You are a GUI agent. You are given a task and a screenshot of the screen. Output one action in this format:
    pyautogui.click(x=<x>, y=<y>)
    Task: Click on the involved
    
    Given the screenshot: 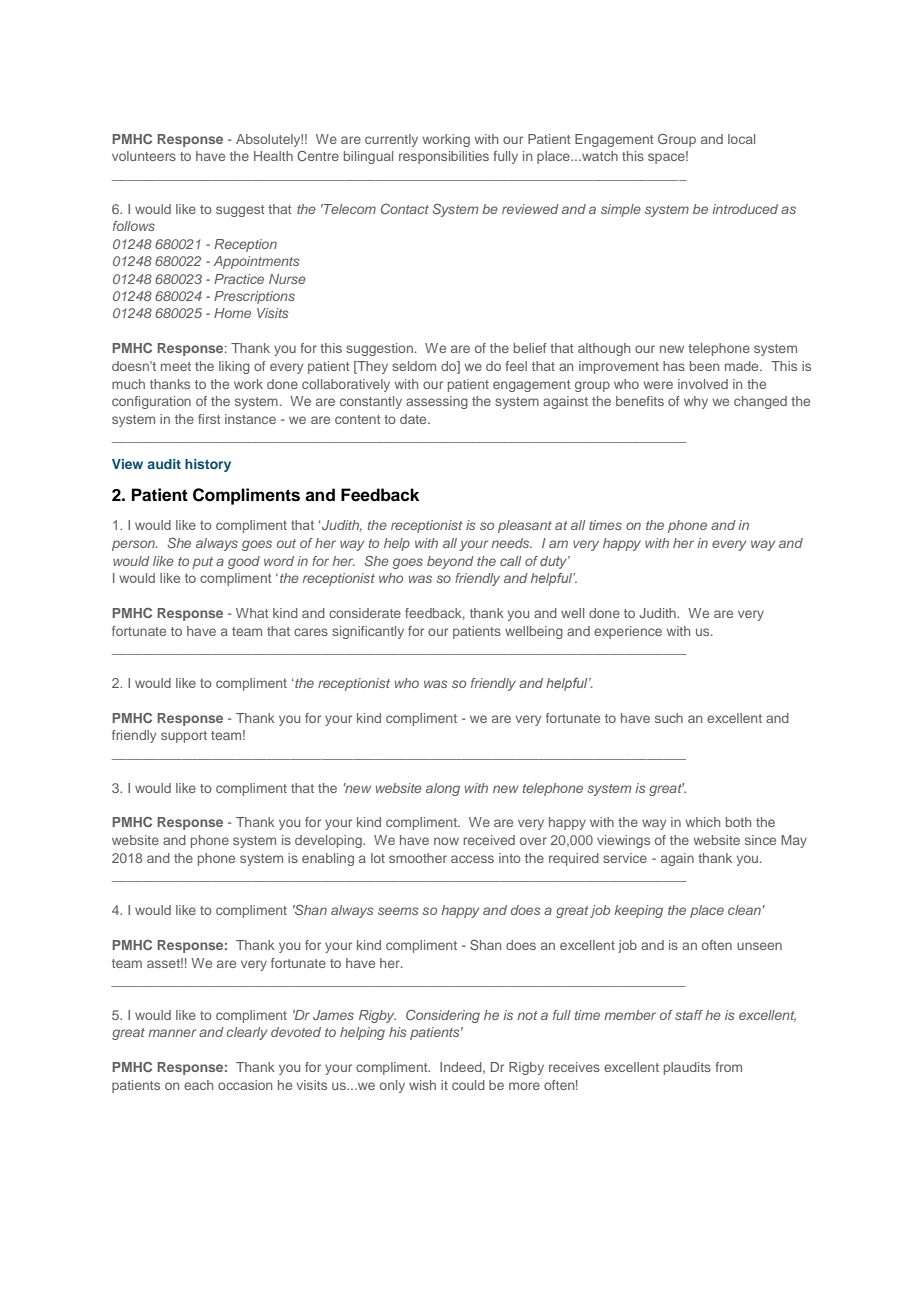 What is the action you would take?
    pyautogui.click(x=703, y=384)
